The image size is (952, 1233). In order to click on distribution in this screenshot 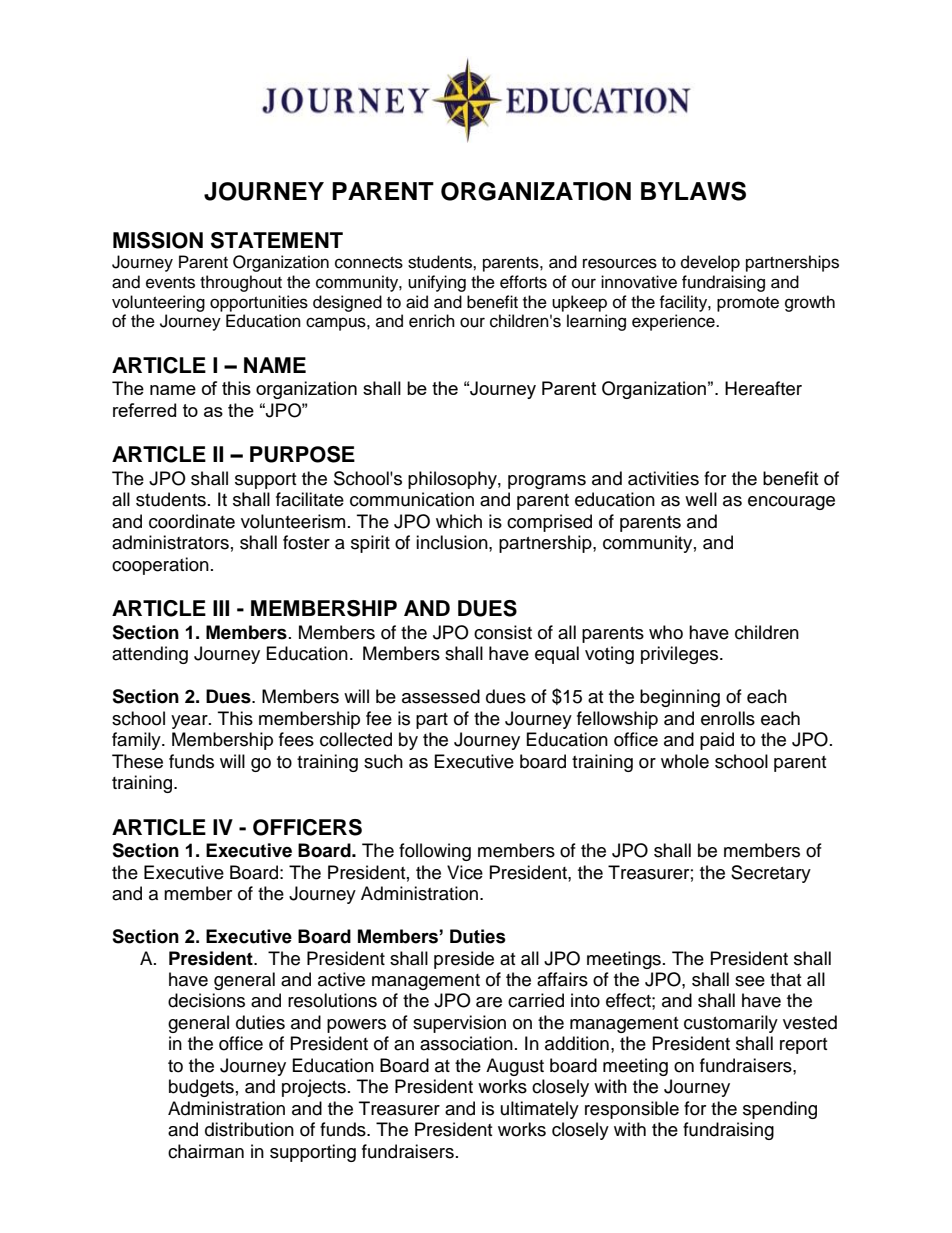, I will do `click(249, 1129)`.
